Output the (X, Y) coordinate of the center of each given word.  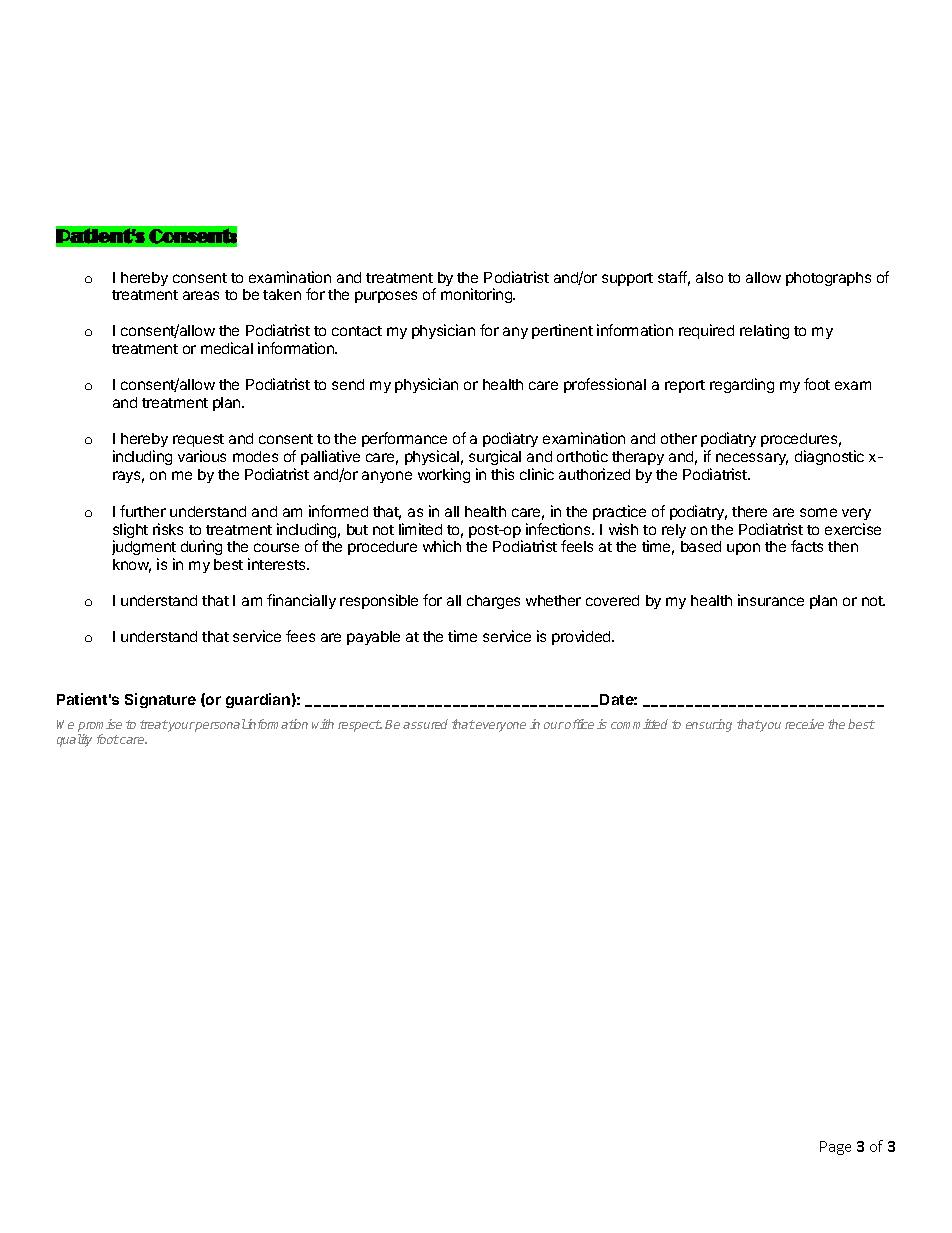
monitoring (477, 295)
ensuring (709, 725)
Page (835, 1148)
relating (764, 331)
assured (425, 724)
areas (201, 295)
